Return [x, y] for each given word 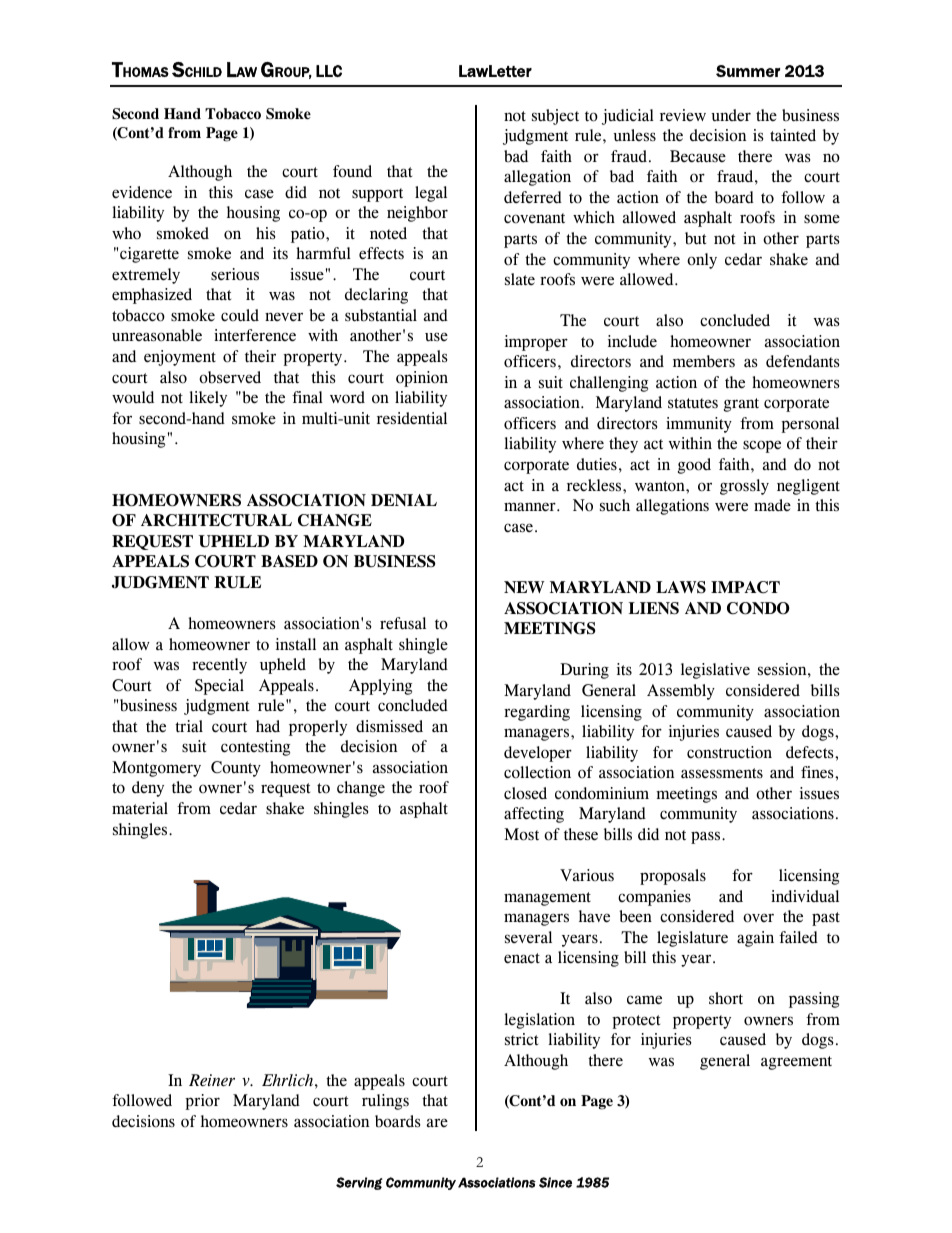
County [236, 769]
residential [412, 418]
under [731, 115]
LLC [329, 71]
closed [525, 793]
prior [202, 1102]
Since [555, 1182]
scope [762, 446]
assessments [722, 773]
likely [208, 399]
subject [555, 117]
